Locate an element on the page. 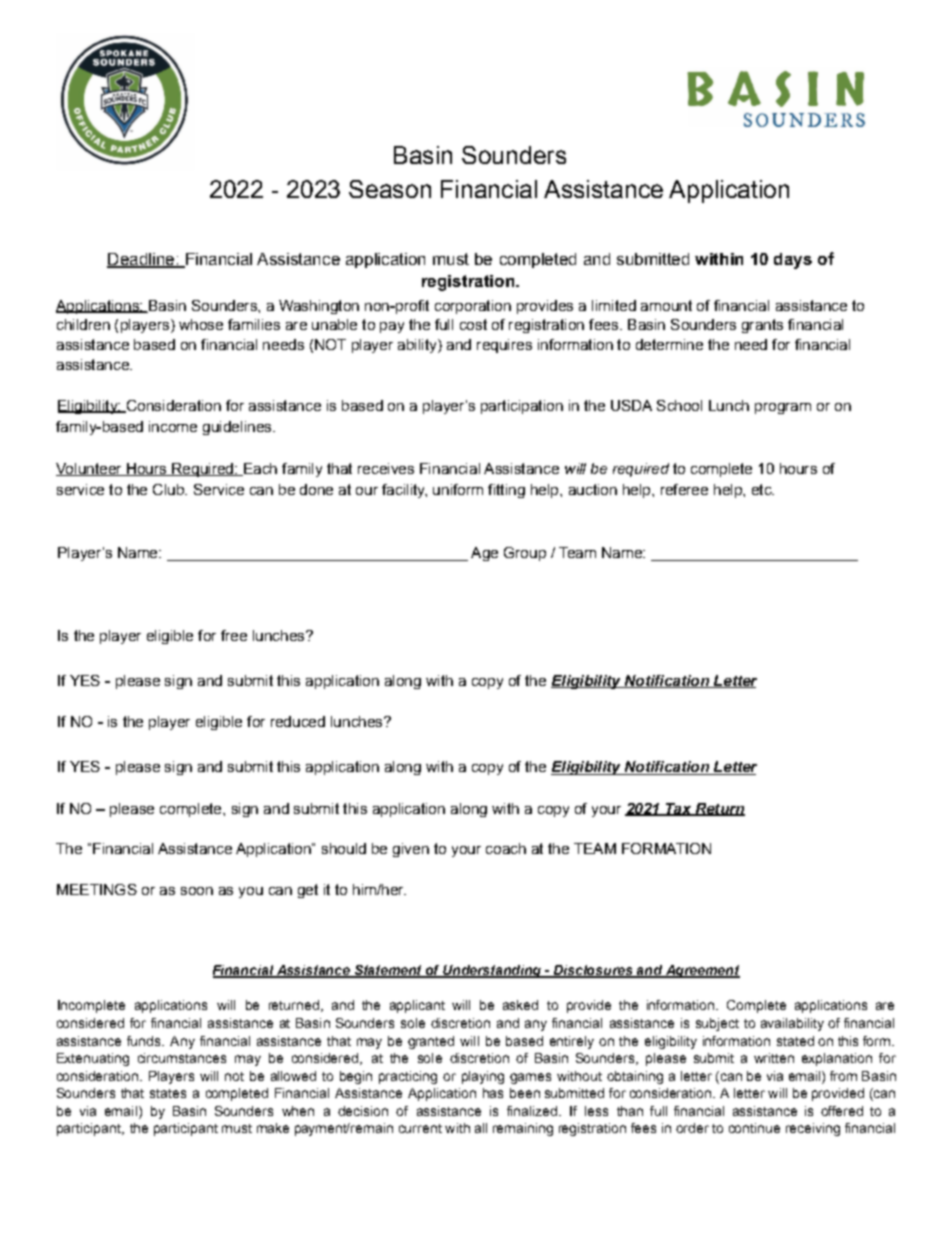 The image size is (952, 1233). Deadline is located at coordinates (142, 260).
